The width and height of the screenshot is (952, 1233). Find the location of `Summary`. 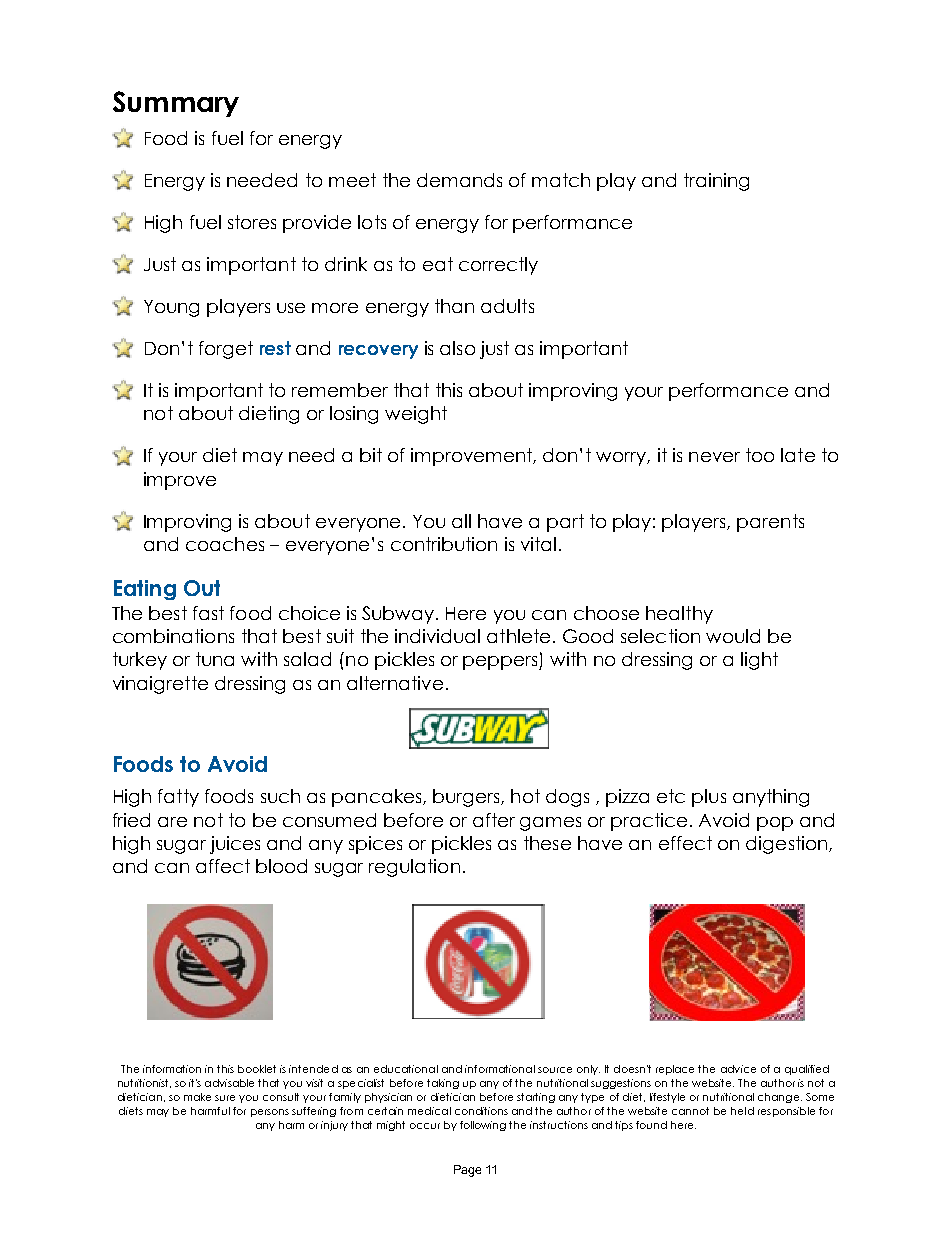

Summary is located at coordinates (176, 104).
